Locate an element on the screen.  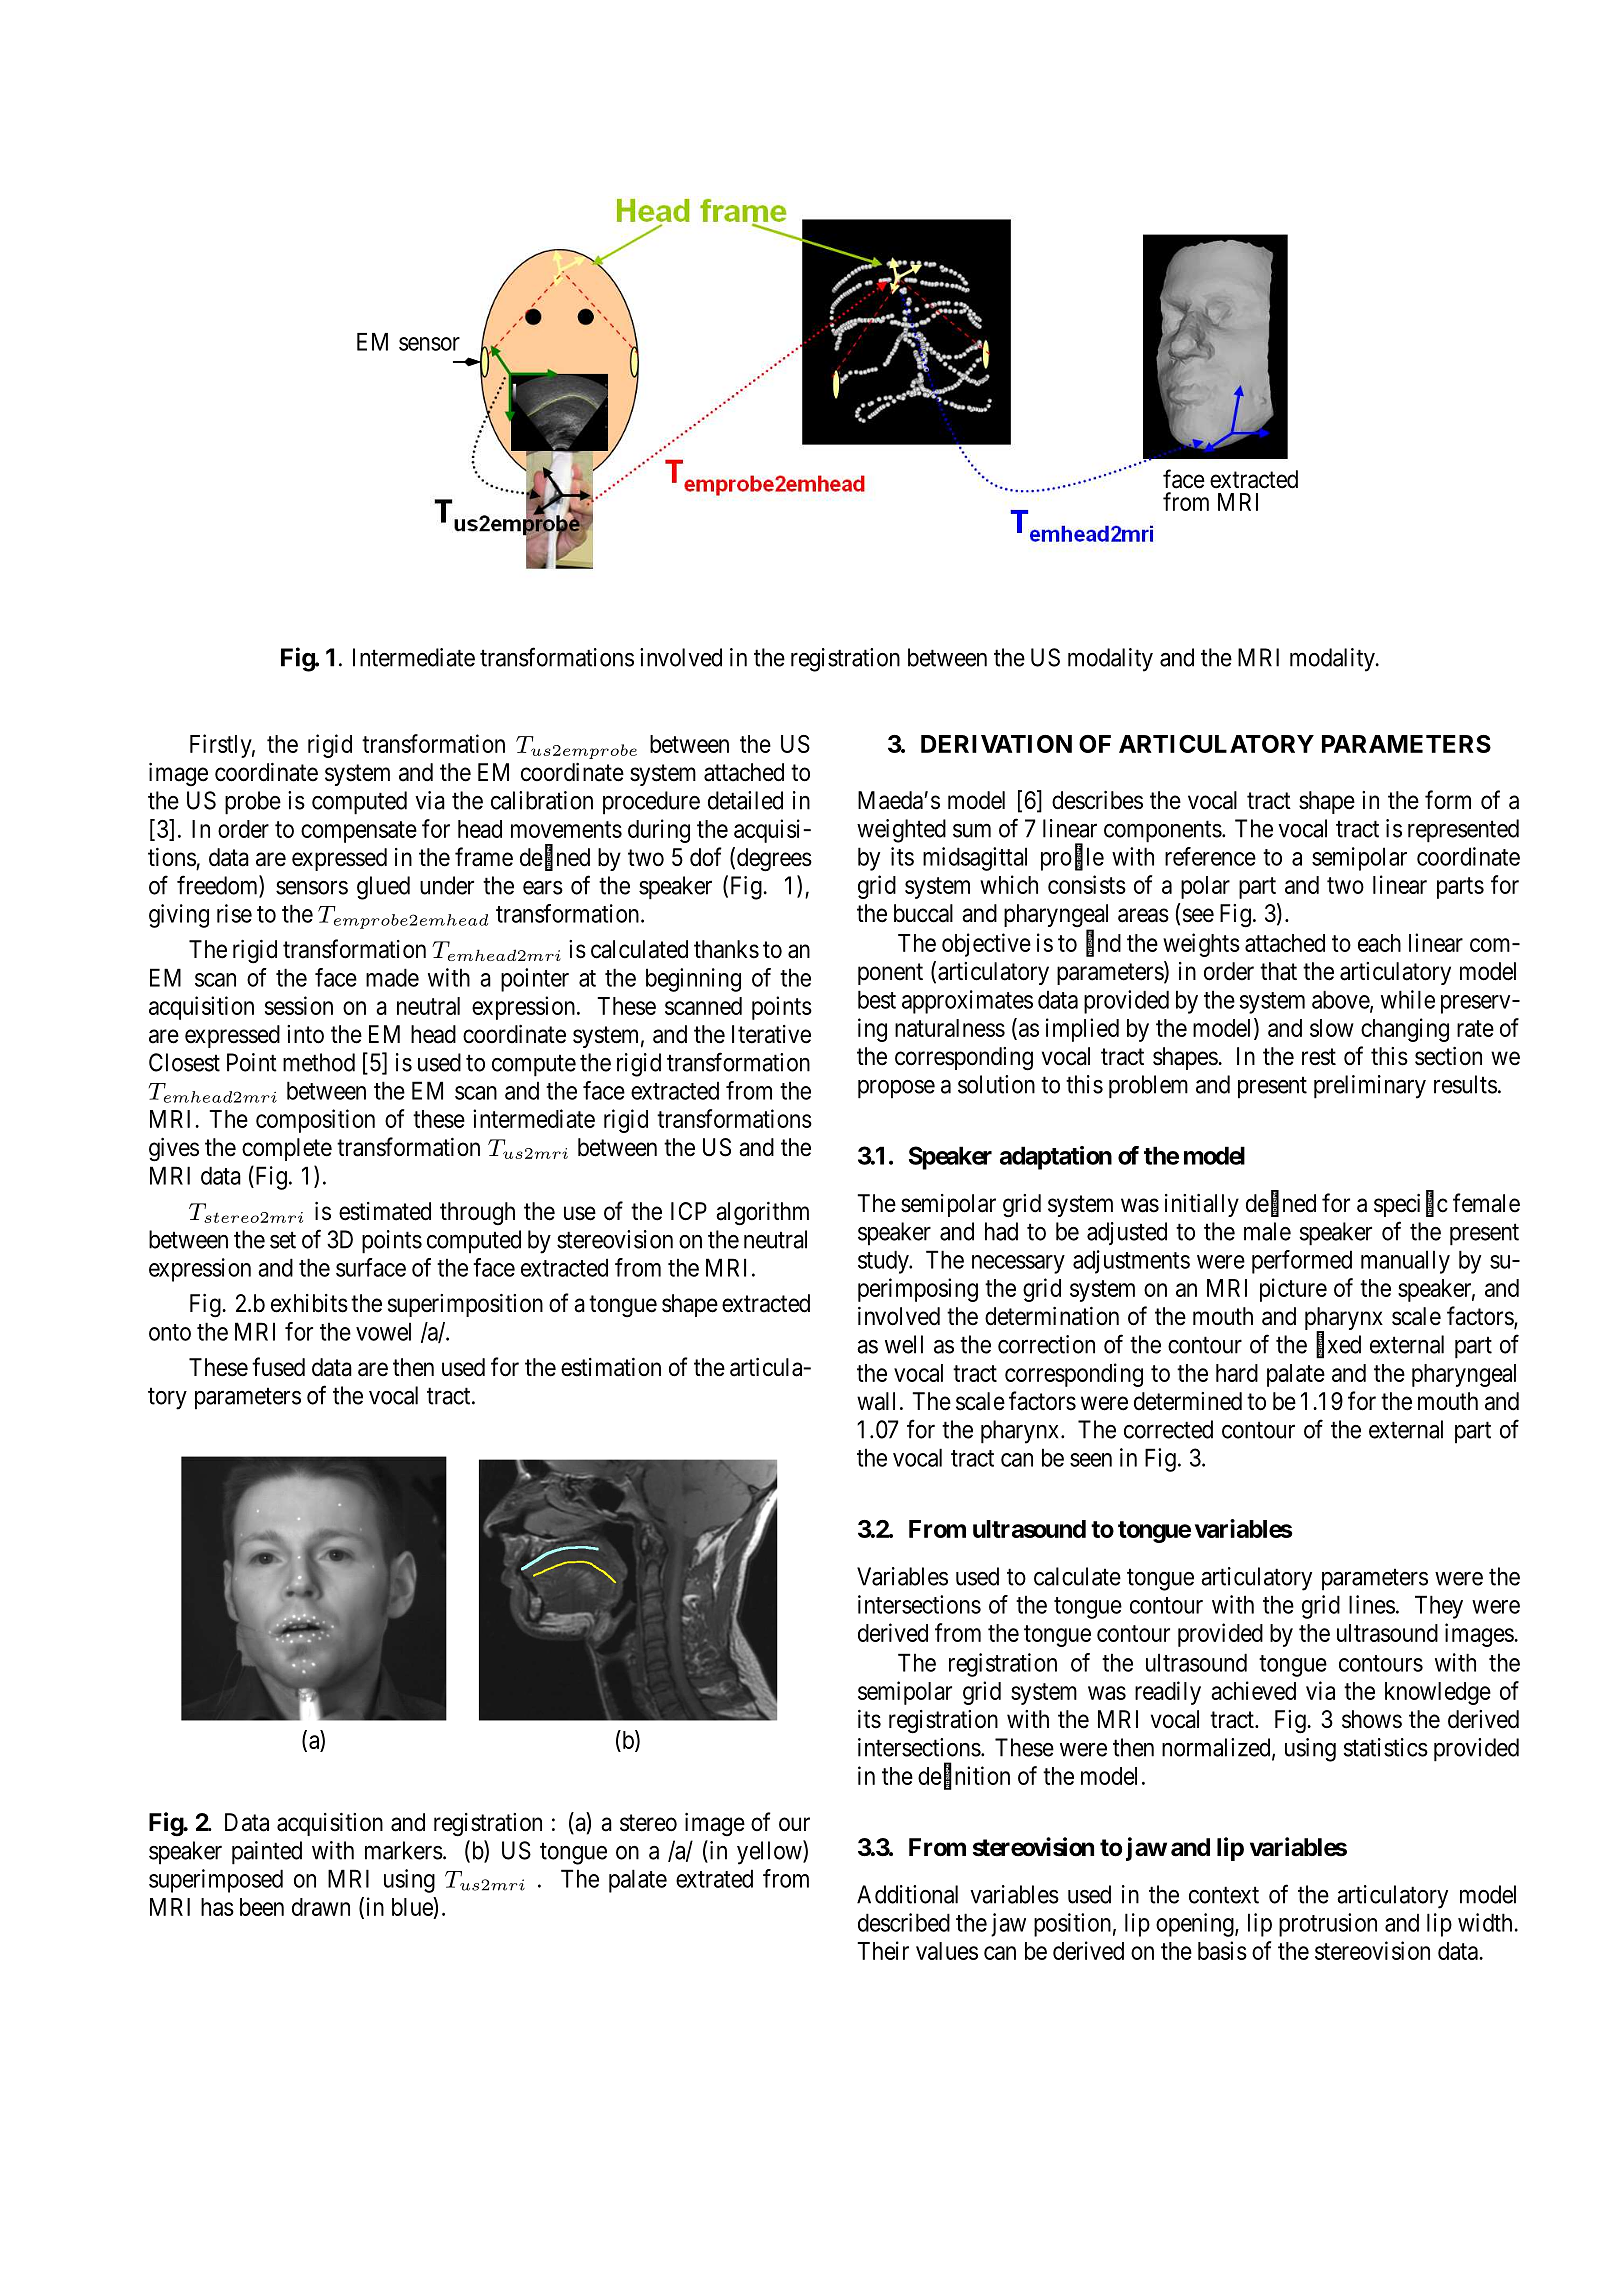
method is located at coordinates (319, 1062).
